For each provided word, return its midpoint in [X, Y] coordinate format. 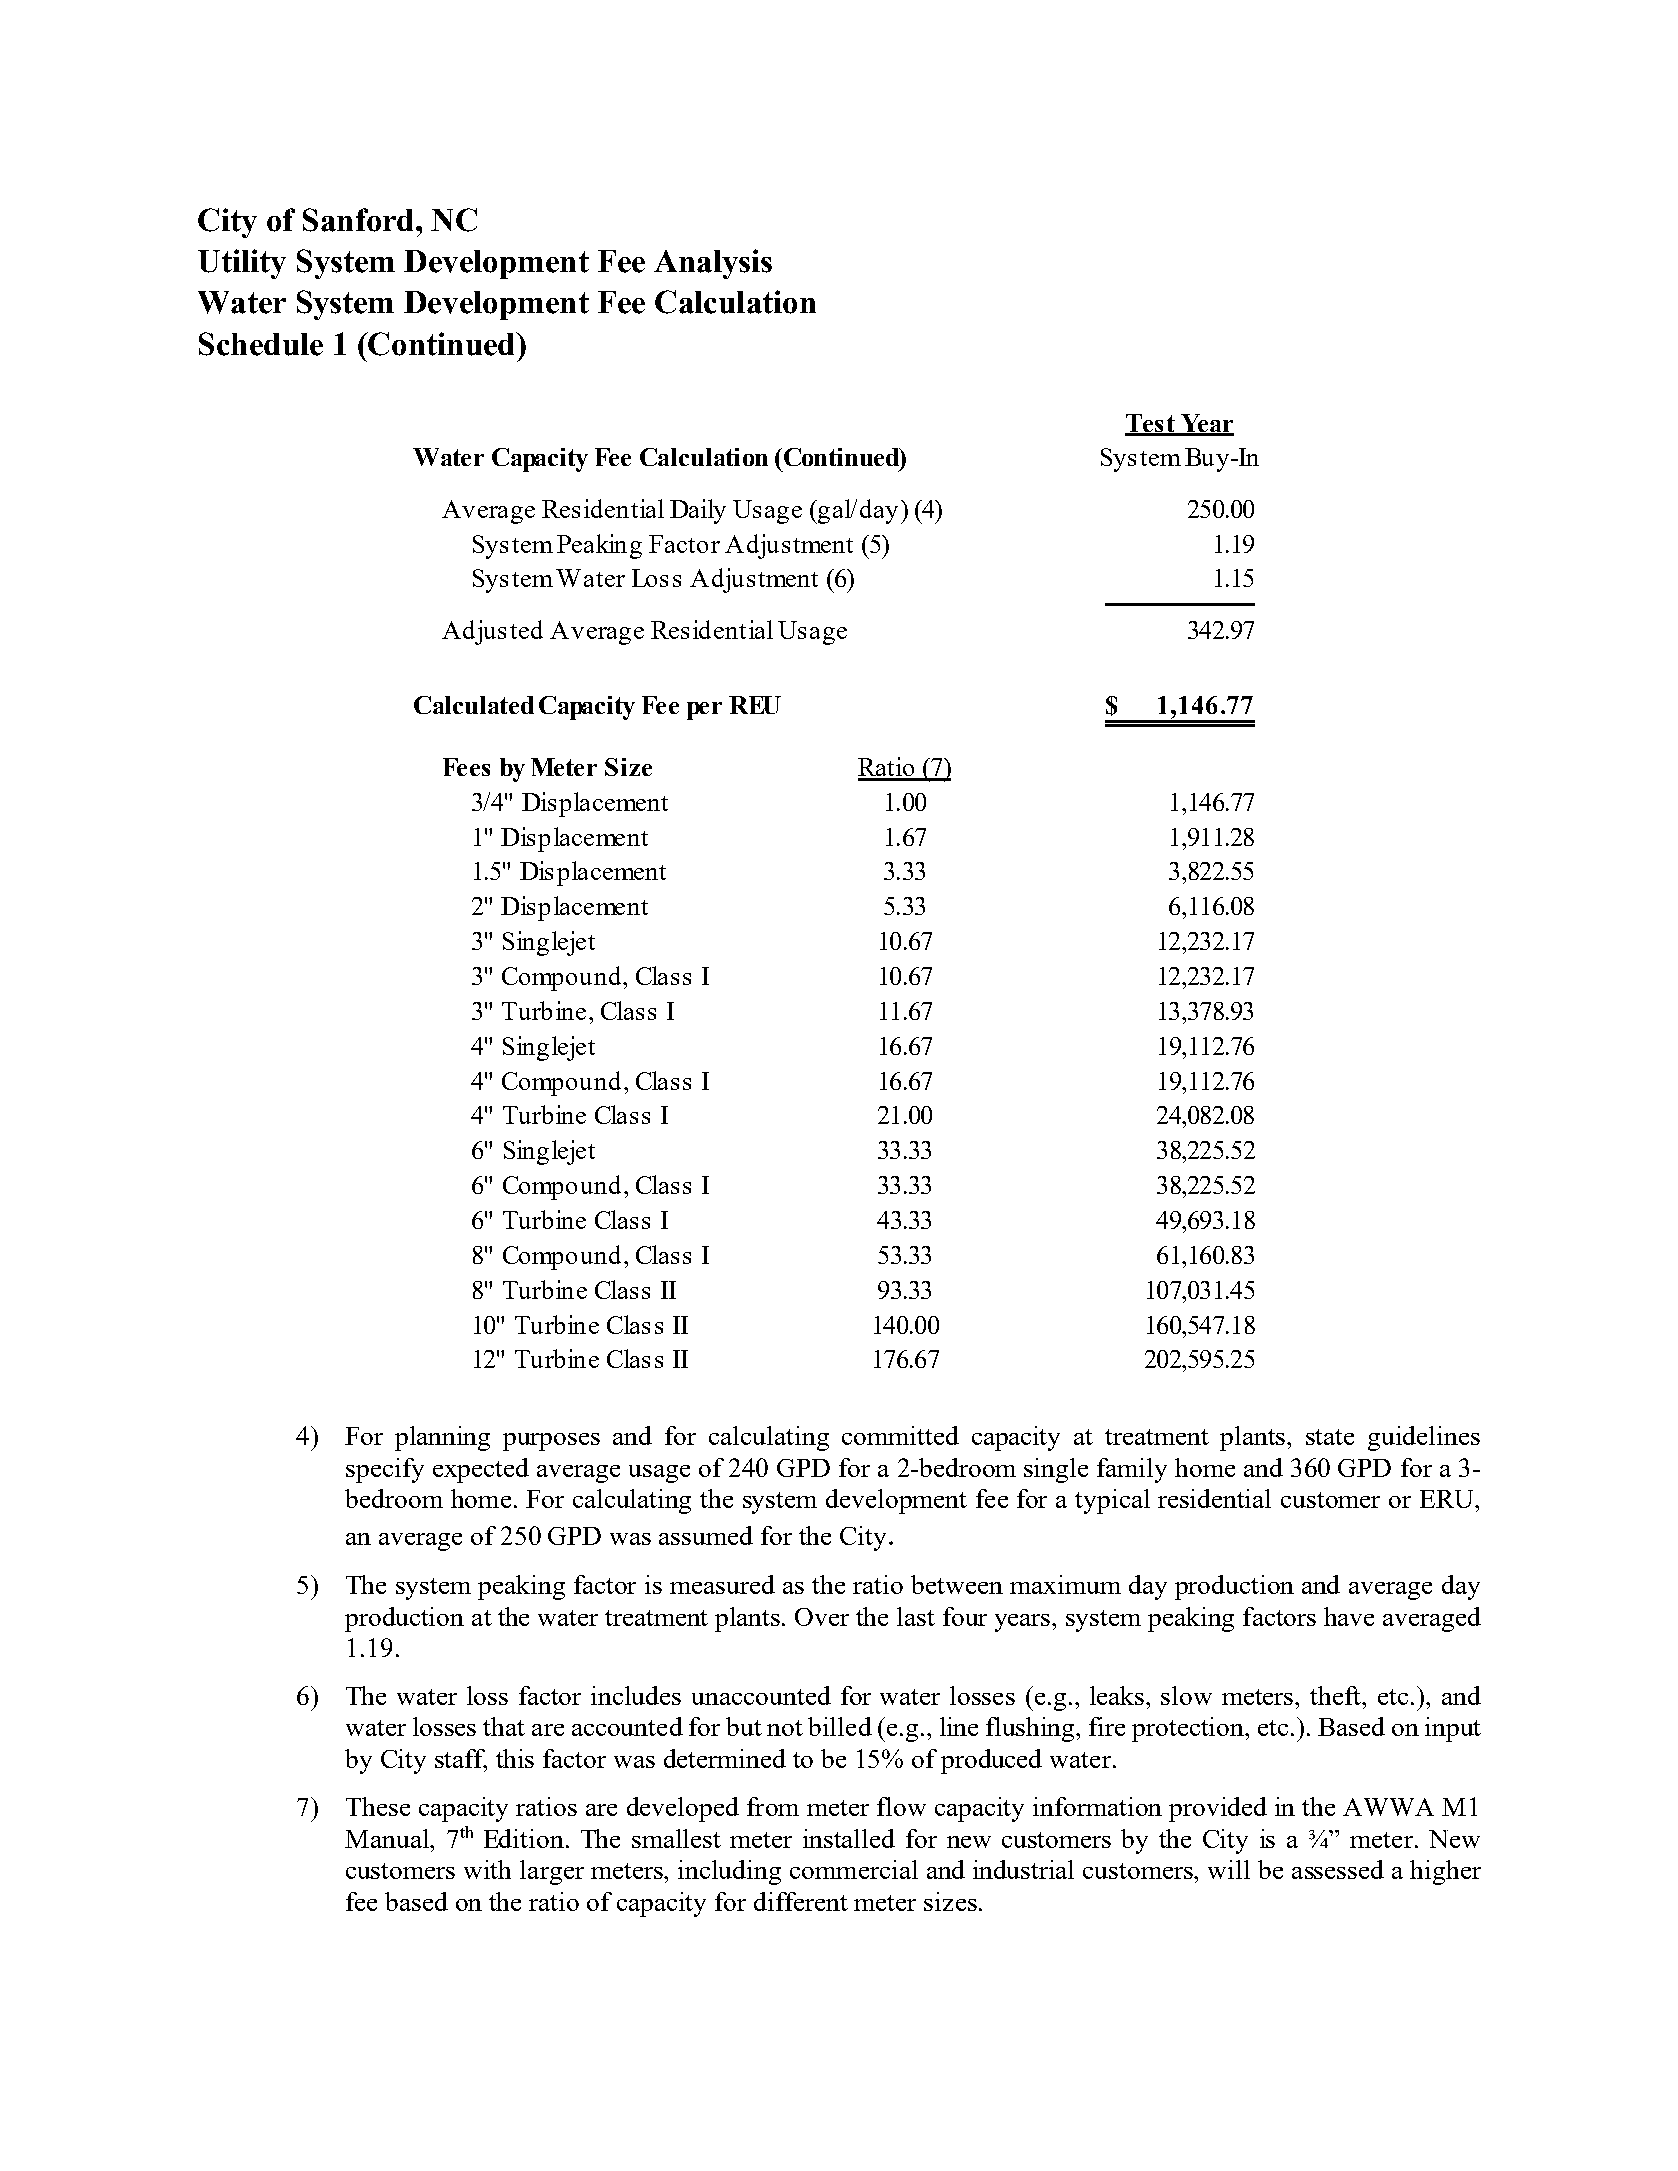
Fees [466, 767]
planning [442, 1438]
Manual [388, 1838]
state [1330, 1437]
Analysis [713, 264]
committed [900, 1435]
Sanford [360, 220]
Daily [698, 511]
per [704, 711]
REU [755, 705]
